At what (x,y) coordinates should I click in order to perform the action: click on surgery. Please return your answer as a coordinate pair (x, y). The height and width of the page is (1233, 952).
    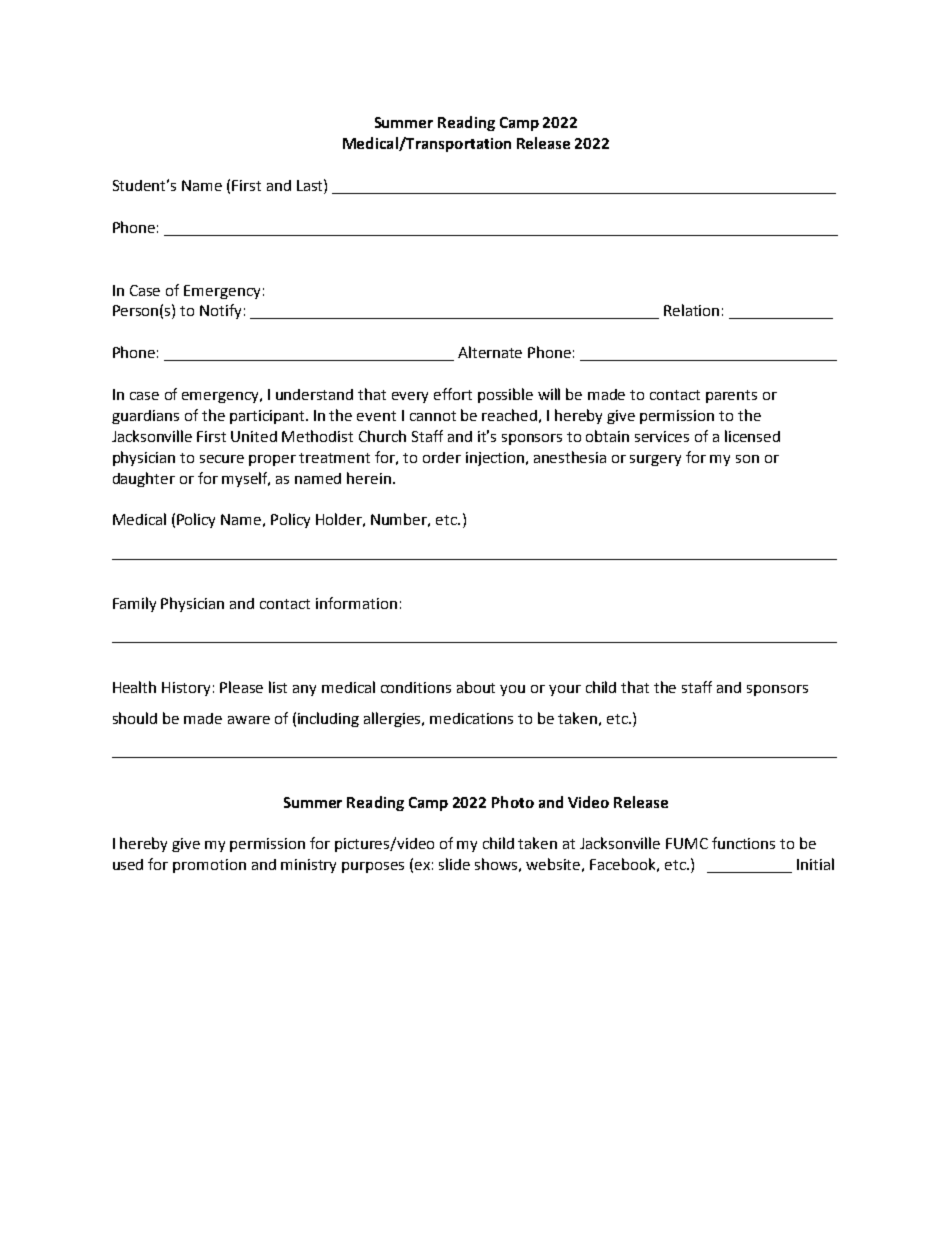
    Looking at the image, I should click on (655, 460).
